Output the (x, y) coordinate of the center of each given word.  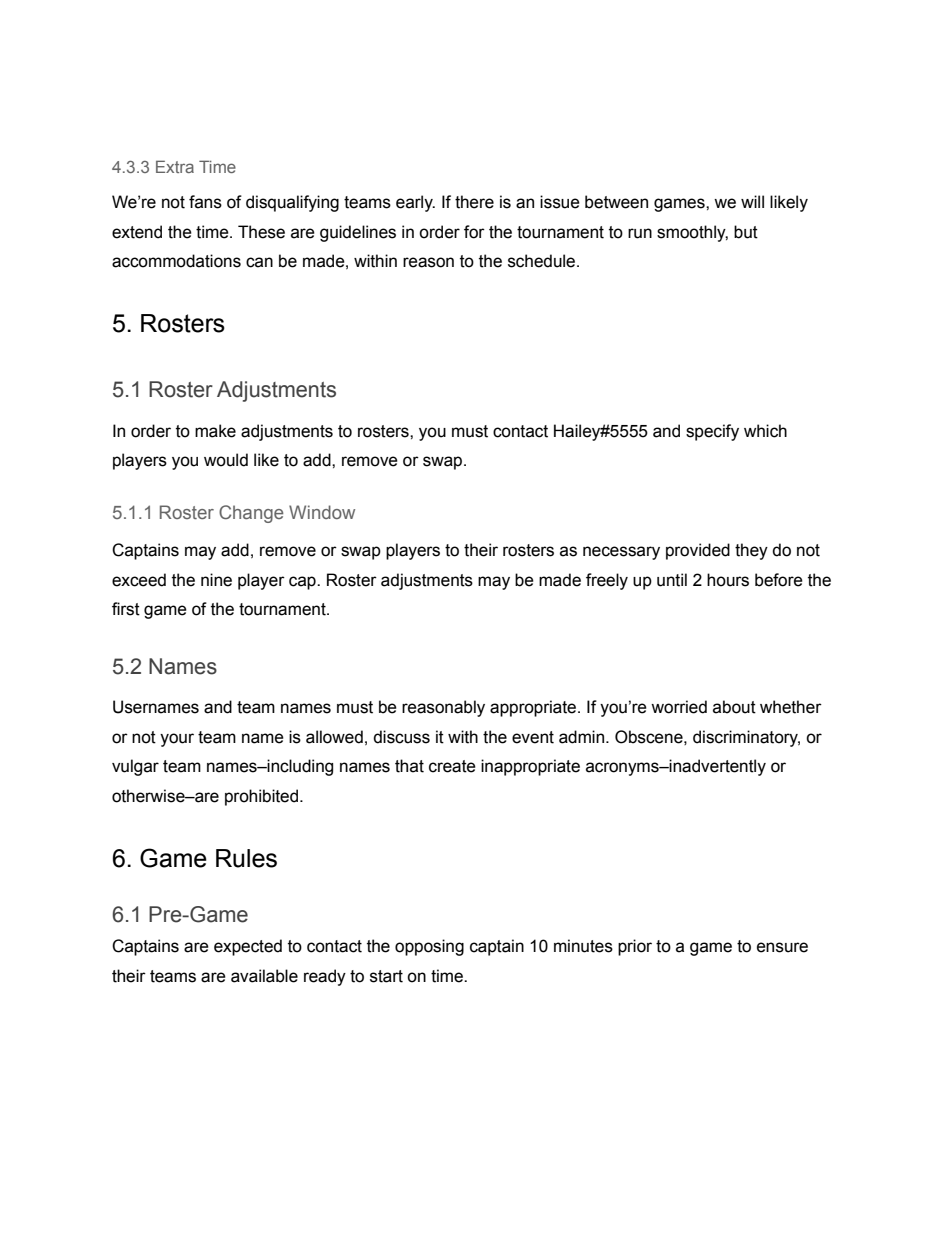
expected (248, 947)
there (474, 202)
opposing (429, 947)
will (752, 201)
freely (607, 581)
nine (216, 580)
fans (205, 202)
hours (728, 580)
